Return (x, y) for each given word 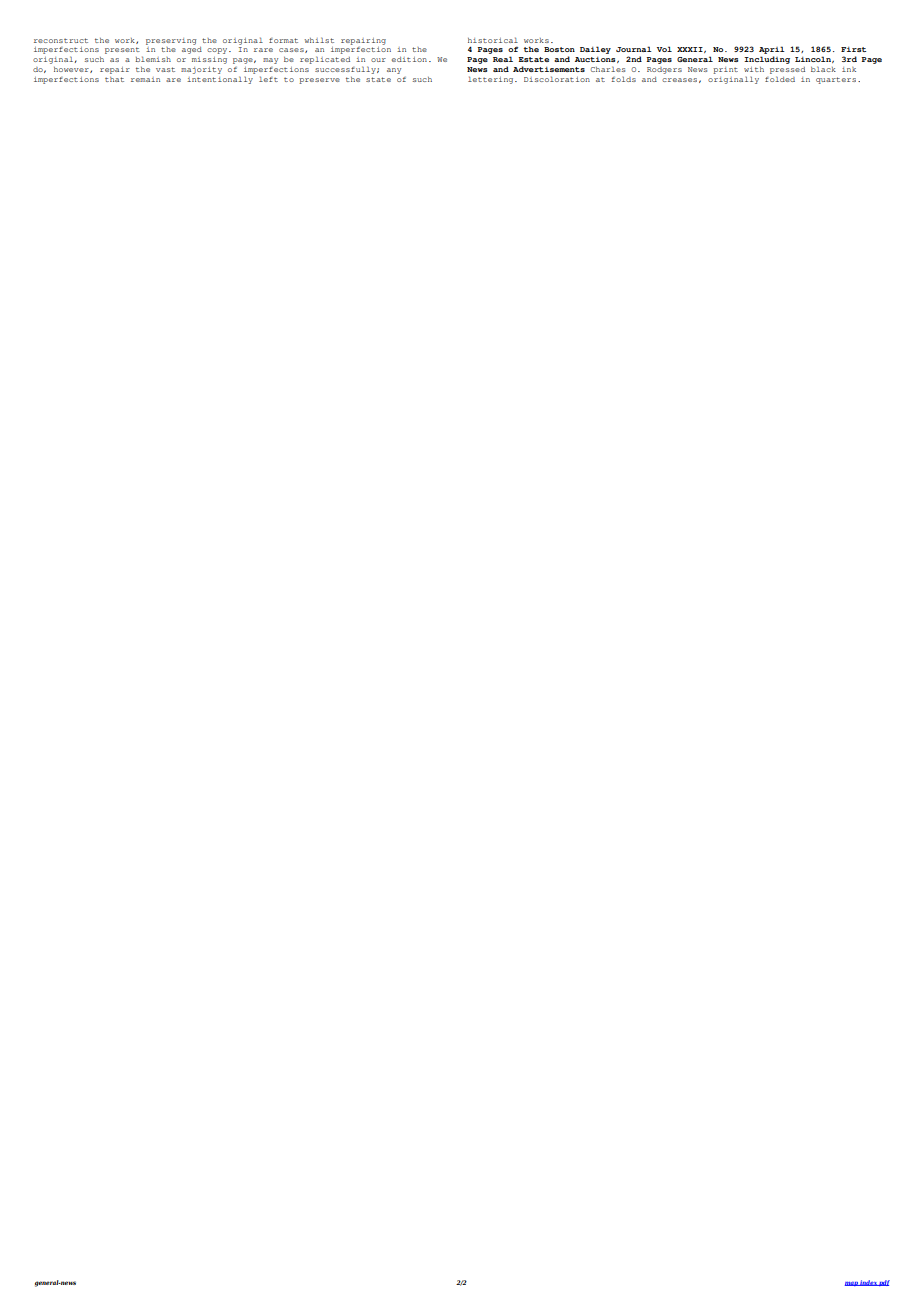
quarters (836, 80)
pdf (884, 1283)
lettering (492, 80)
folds (624, 79)
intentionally (220, 80)
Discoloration (557, 79)
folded (780, 79)
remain (145, 79)
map (852, 1284)
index (869, 1283)
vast (165, 69)
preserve (319, 81)
